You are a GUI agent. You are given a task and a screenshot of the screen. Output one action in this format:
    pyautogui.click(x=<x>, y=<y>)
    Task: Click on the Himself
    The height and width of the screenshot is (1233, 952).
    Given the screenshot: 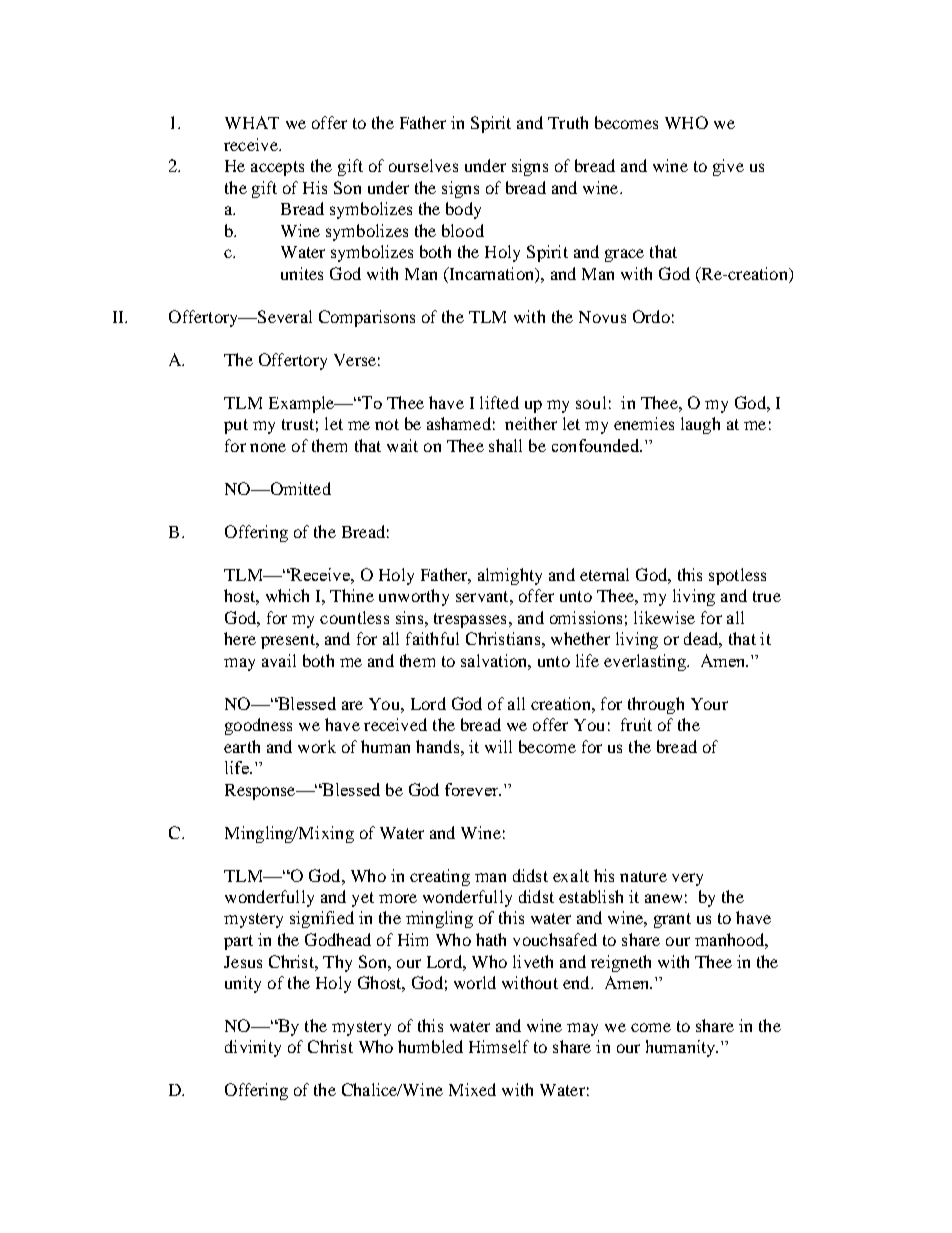 What is the action you would take?
    pyautogui.click(x=499, y=1046)
